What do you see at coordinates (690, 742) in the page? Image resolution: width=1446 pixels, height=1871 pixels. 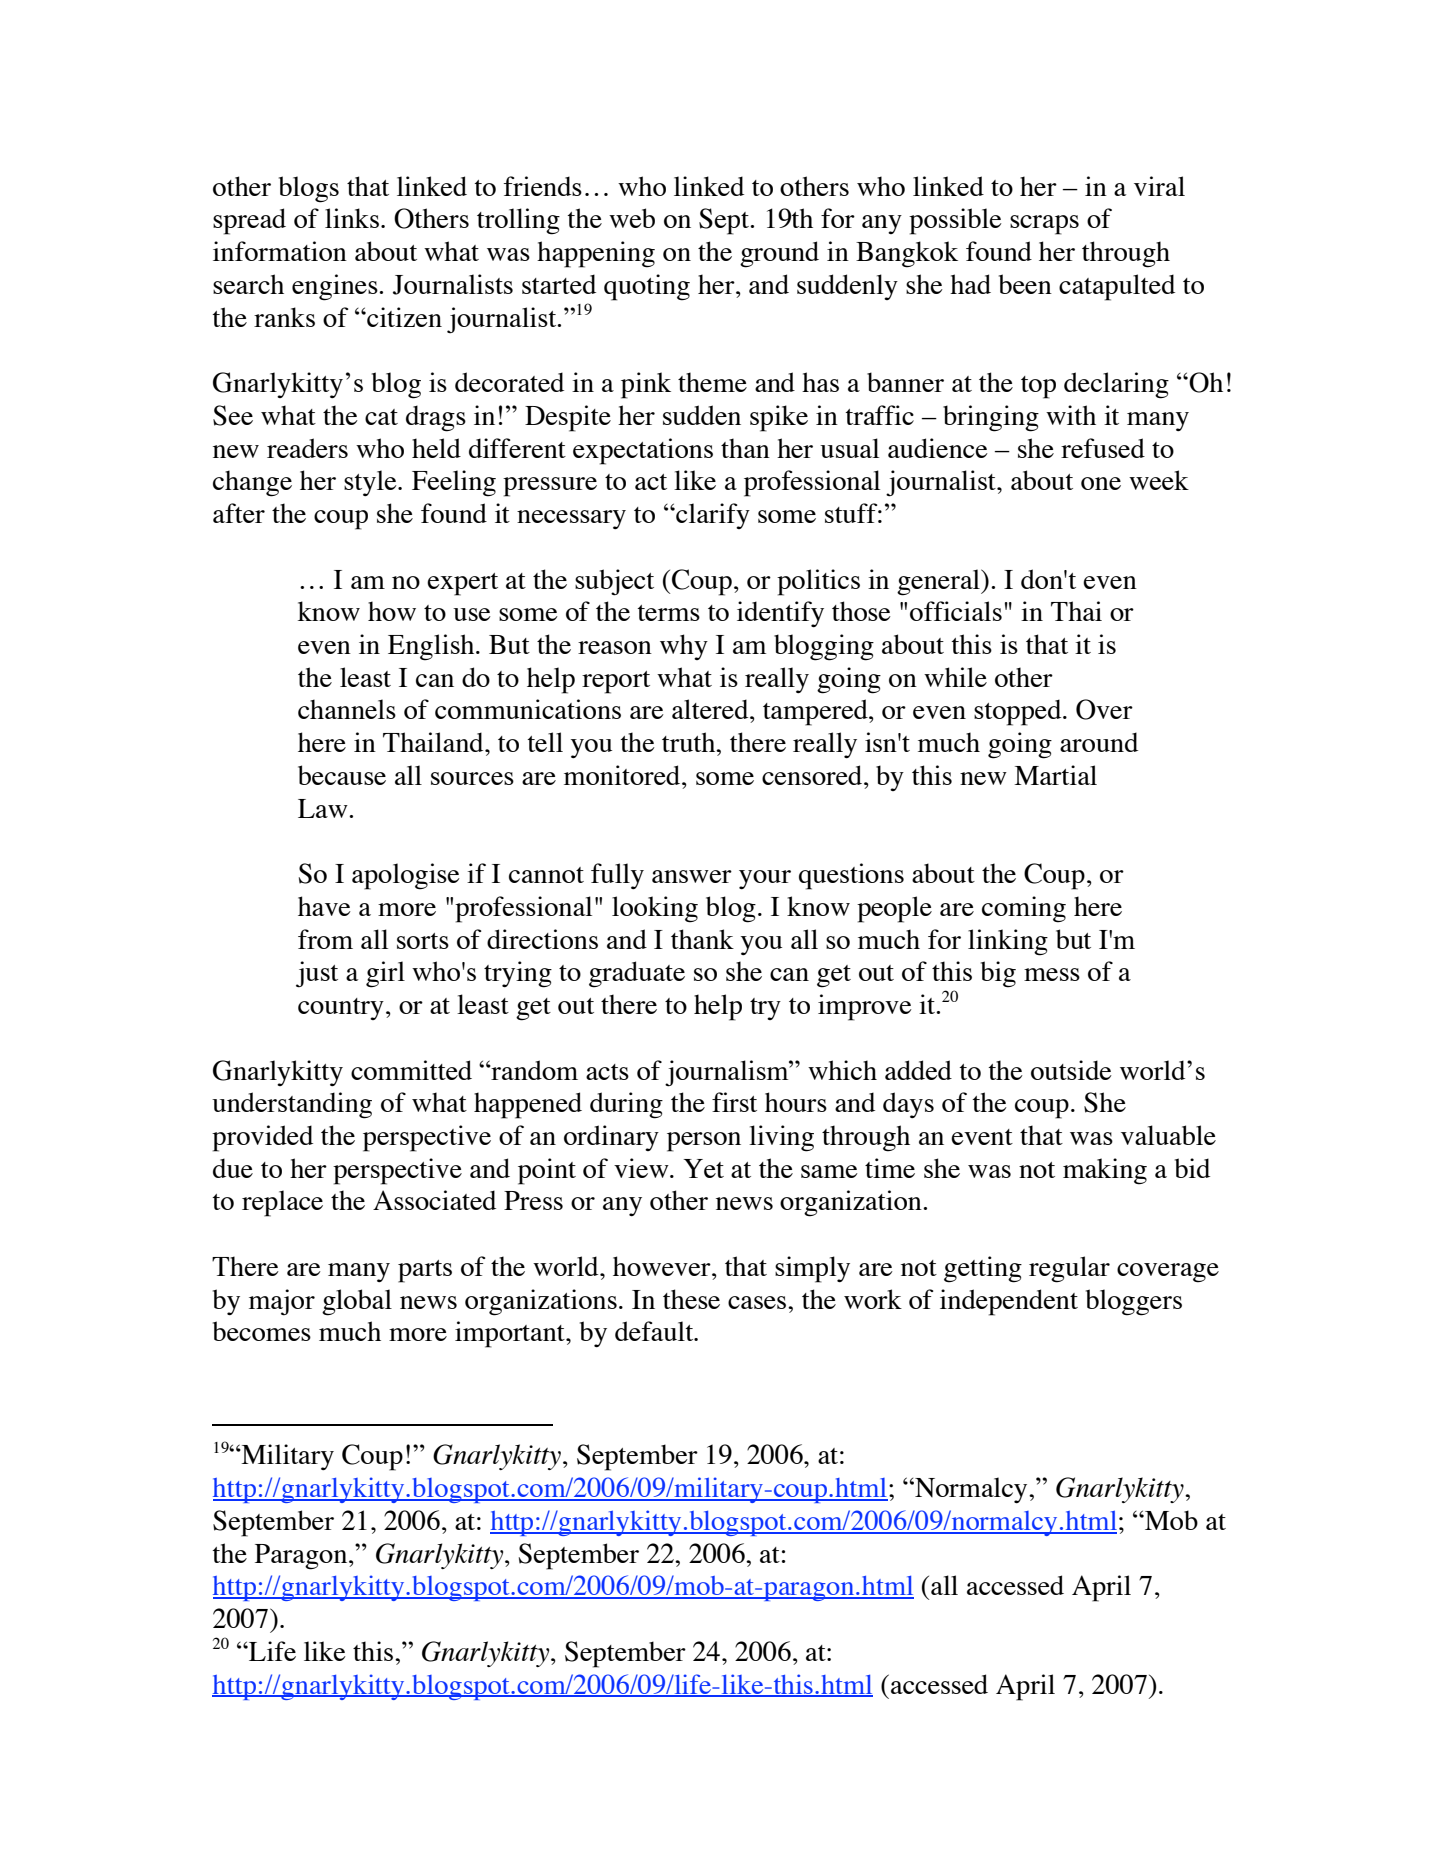 I see `truth` at bounding box center [690, 742].
